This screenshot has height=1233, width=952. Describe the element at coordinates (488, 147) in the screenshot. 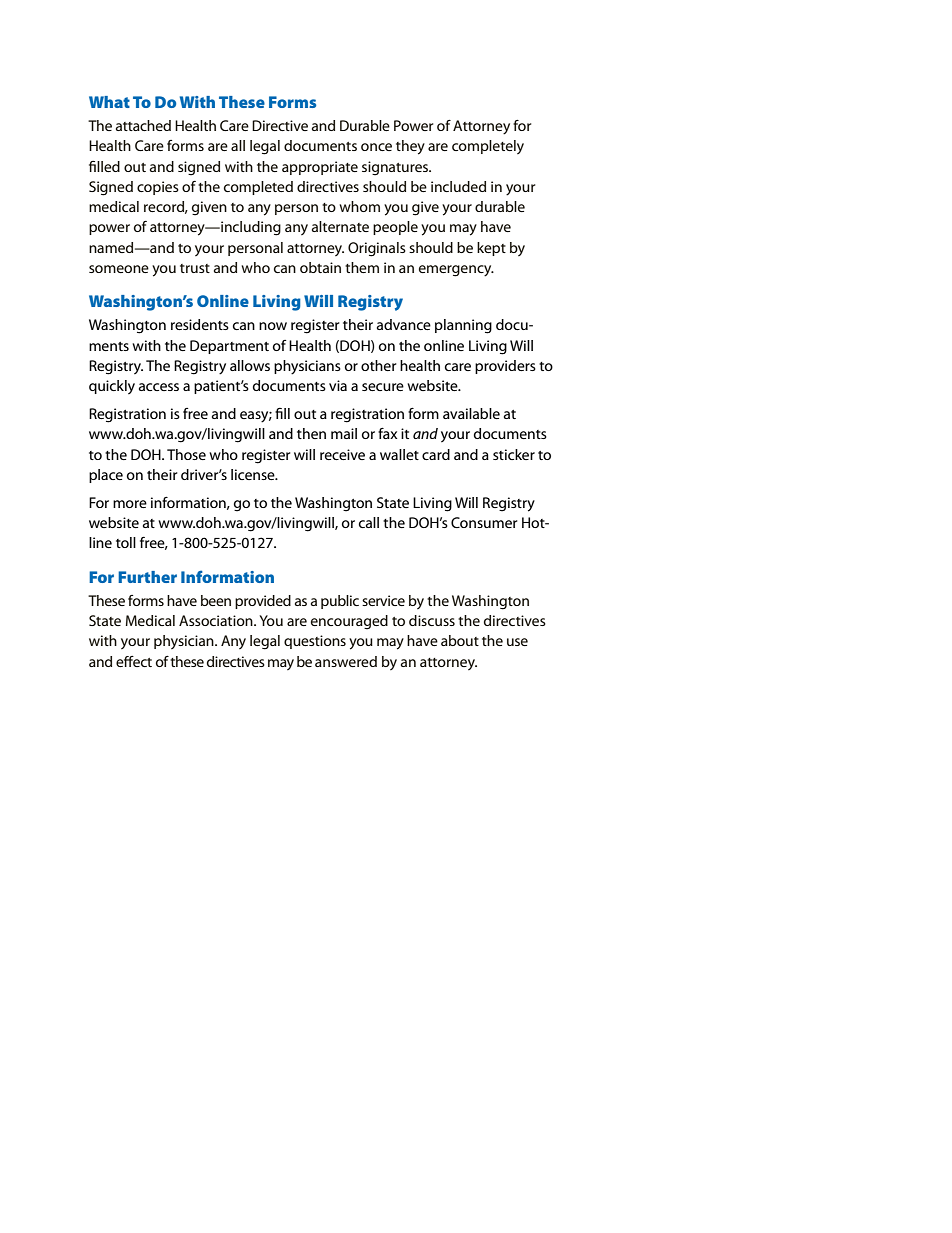

I see `completely` at that location.
